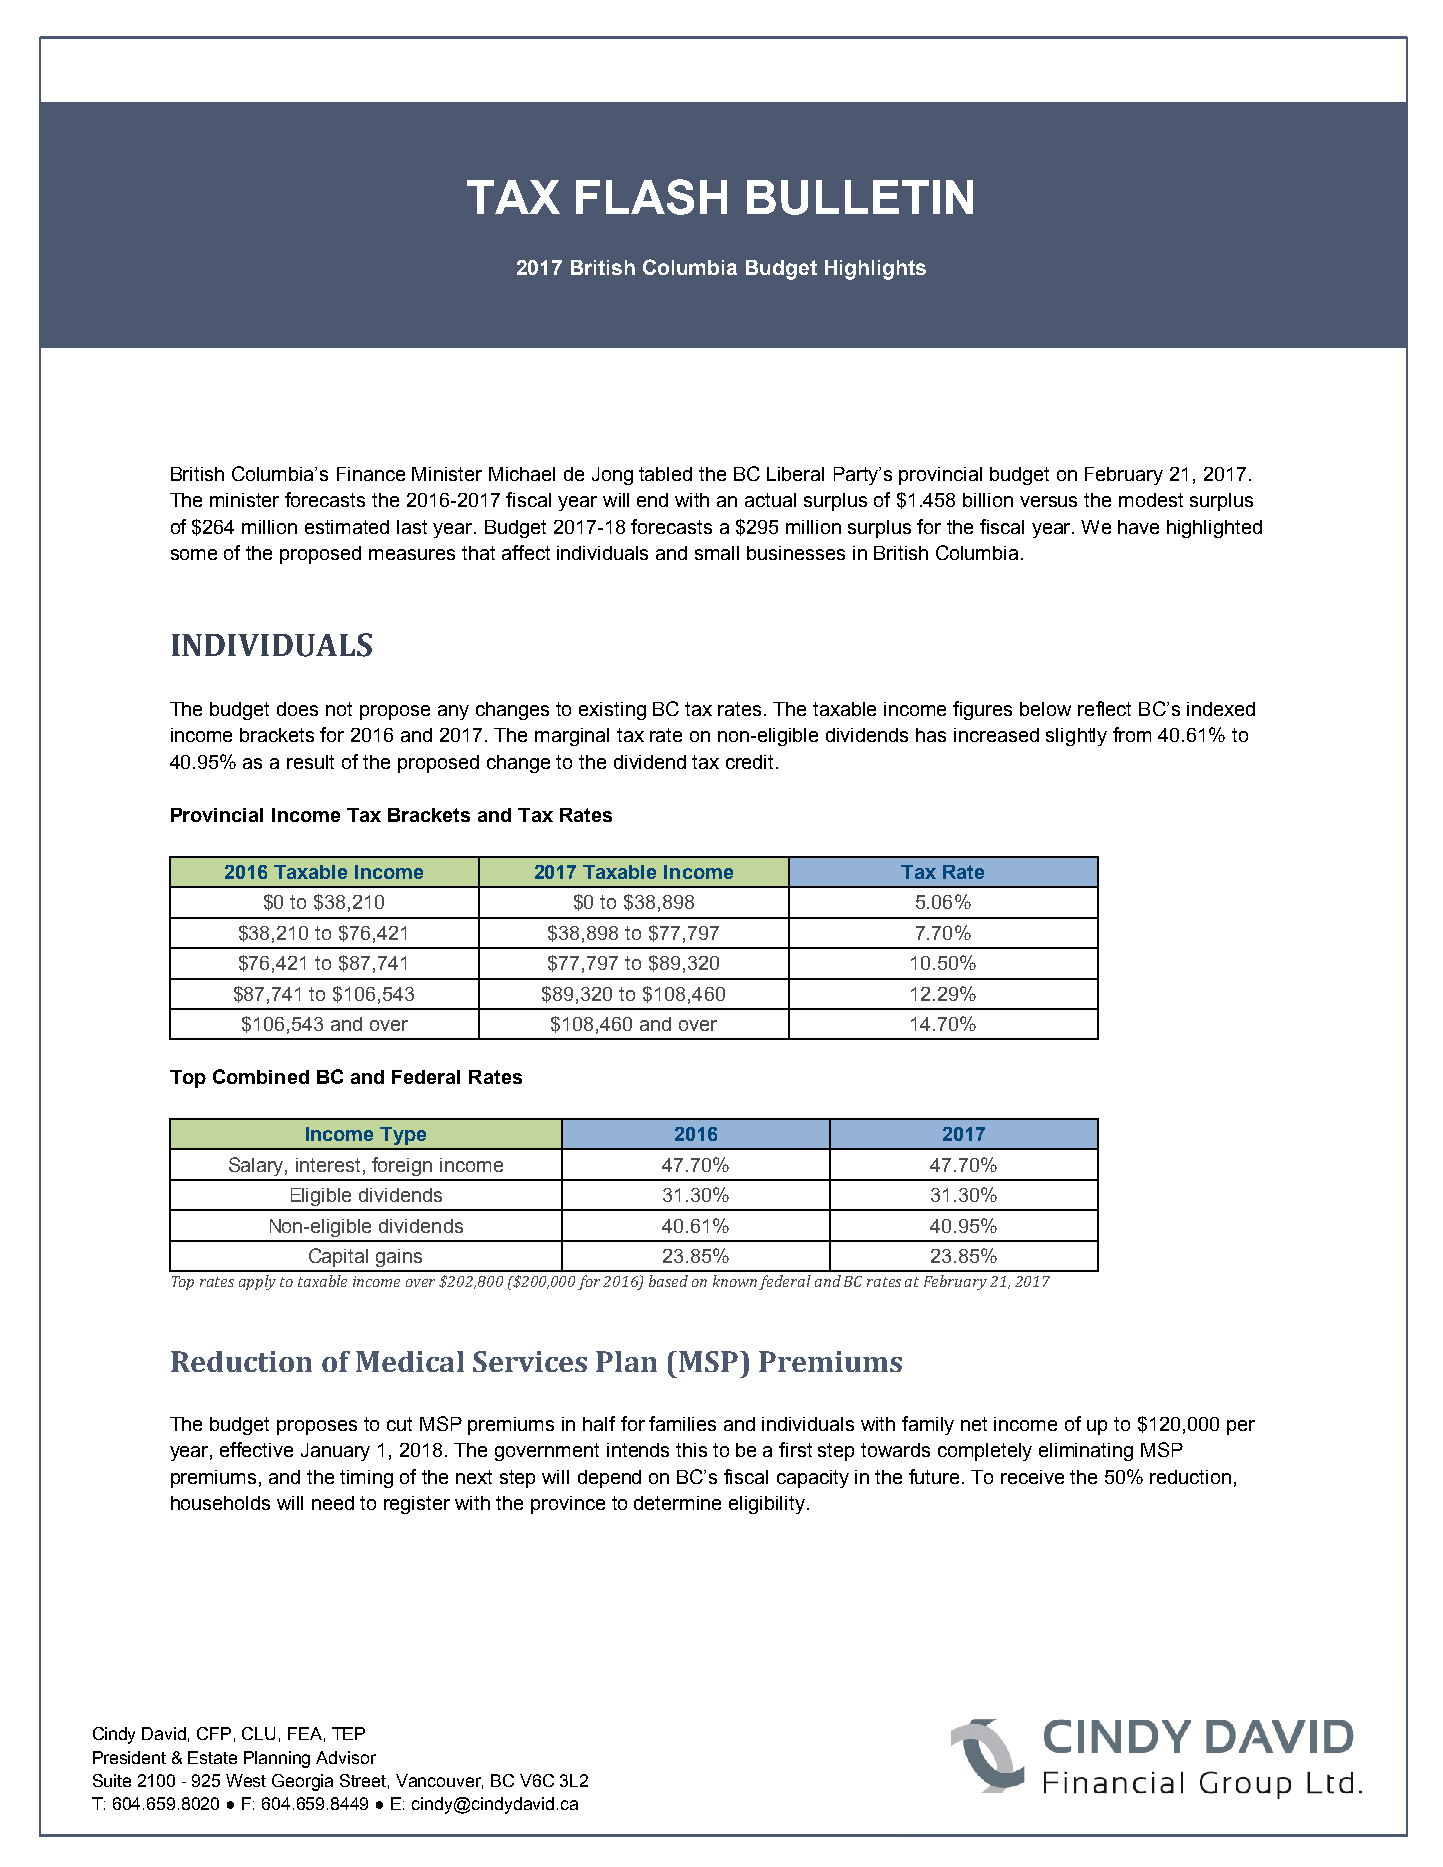 This screenshot has width=1443, height=1867. Describe the element at coordinates (751, 762) in the screenshot. I see `credit` at that location.
